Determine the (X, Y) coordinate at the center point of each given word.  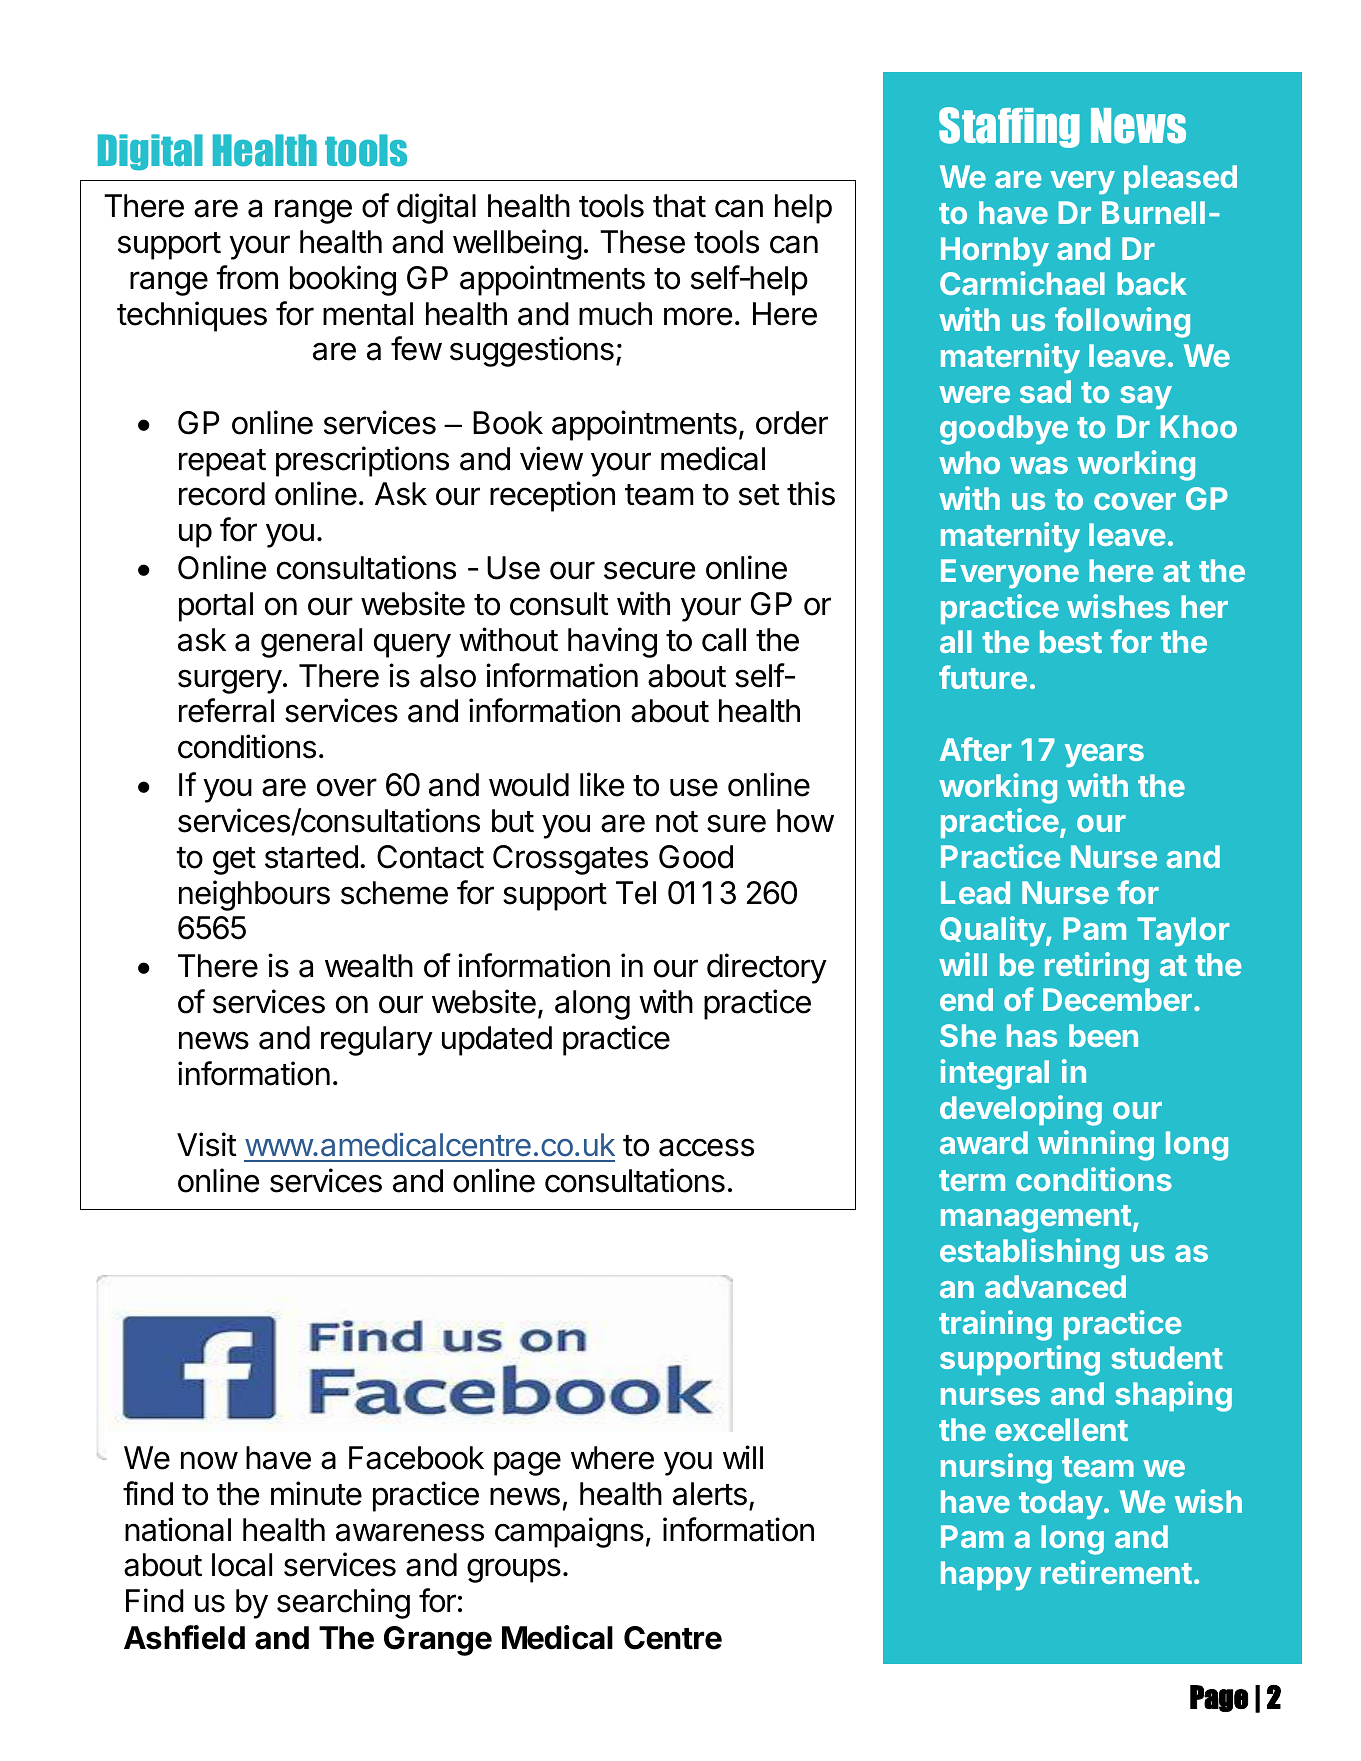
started (311, 857)
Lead (975, 892)
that (679, 206)
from (247, 277)
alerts (710, 1494)
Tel (636, 893)
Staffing (1009, 127)
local (242, 1565)
